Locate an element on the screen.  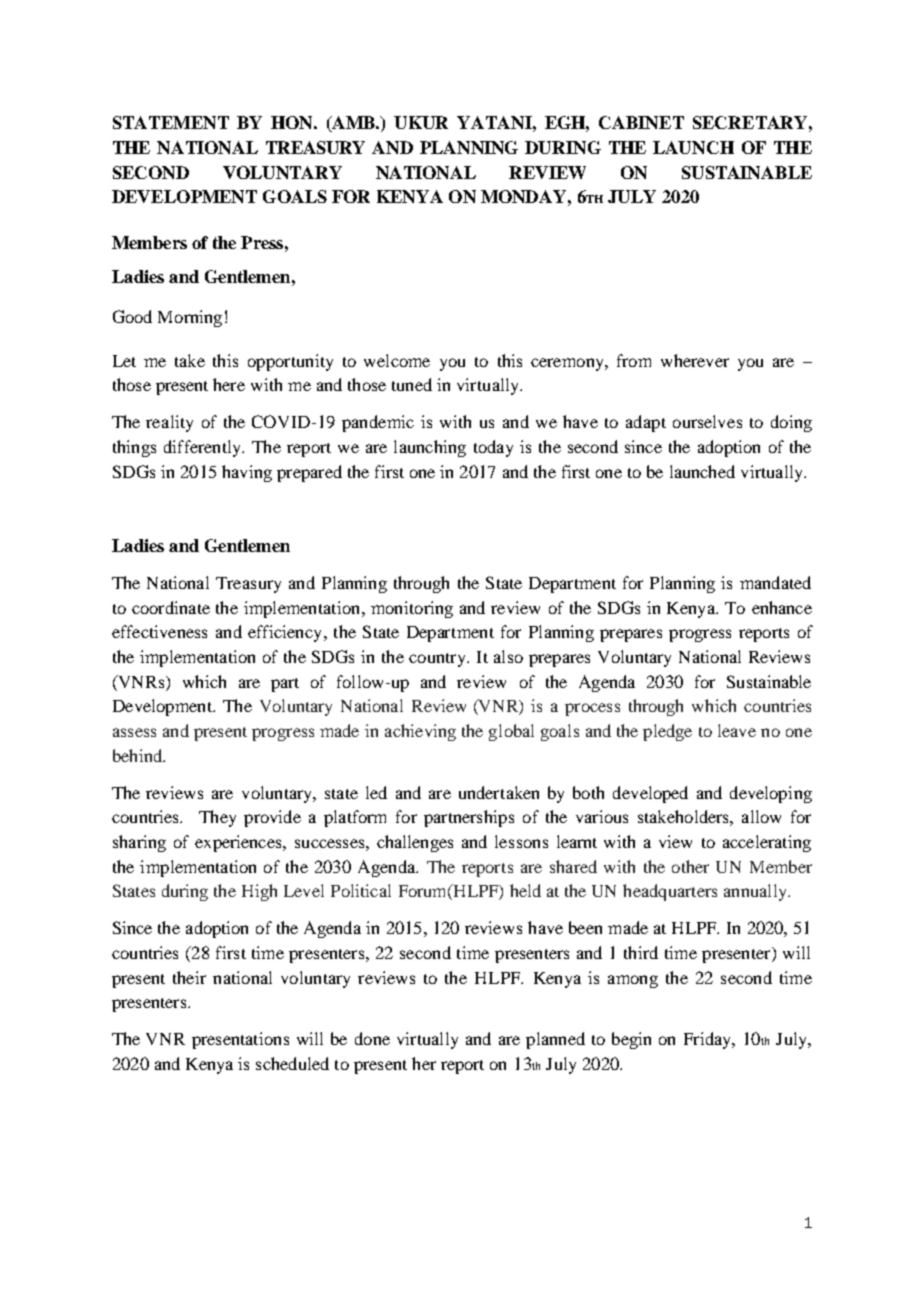
monitoring is located at coordinates (412, 609).
